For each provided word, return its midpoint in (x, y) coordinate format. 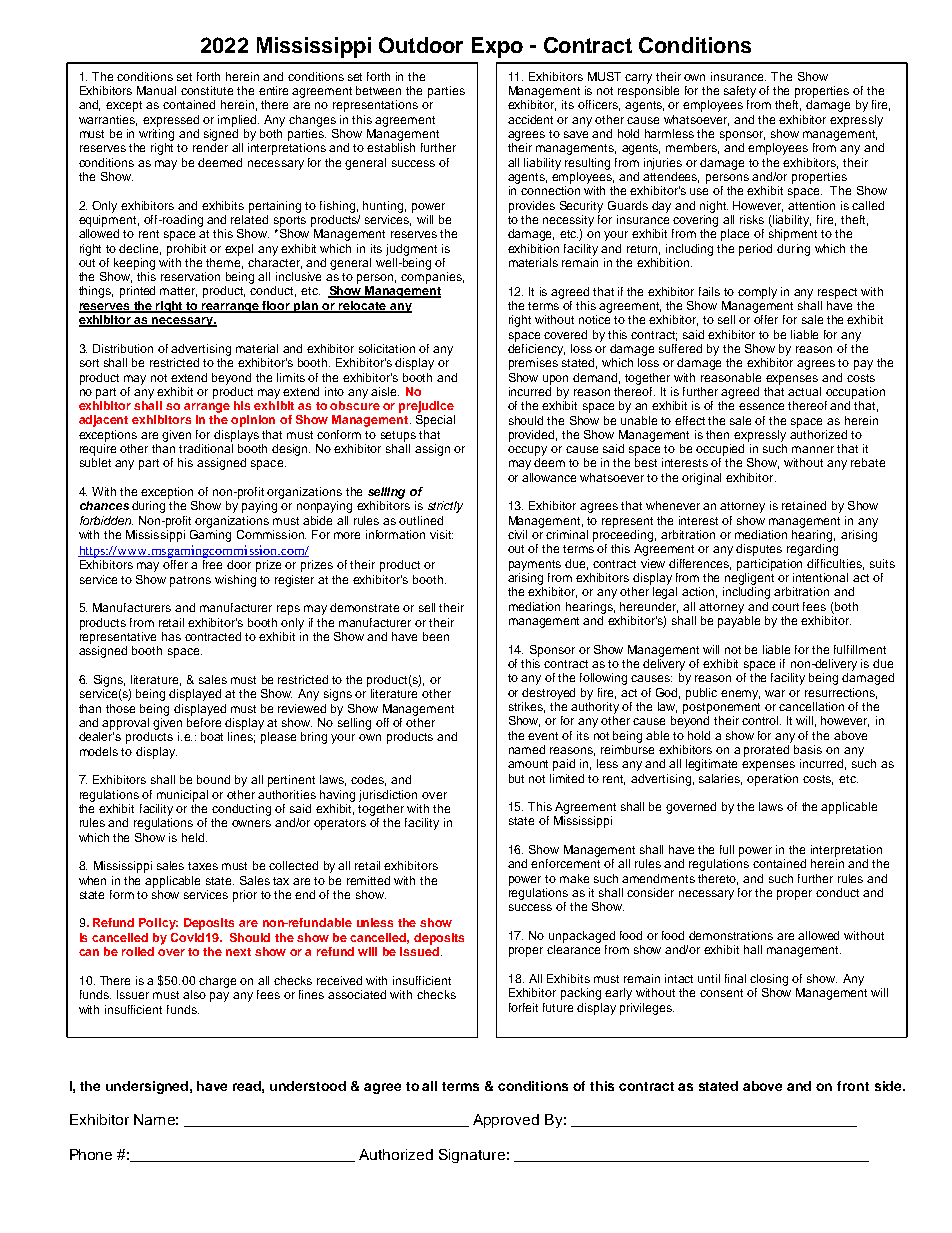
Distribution (123, 348)
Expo (497, 47)
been (436, 636)
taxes (203, 866)
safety (740, 92)
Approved (506, 1121)
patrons (190, 581)
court (785, 607)
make (574, 878)
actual (804, 391)
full (727, 849)
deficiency (536, 348)
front (853, 1086)
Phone (91, 1154)
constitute (207, 90)
